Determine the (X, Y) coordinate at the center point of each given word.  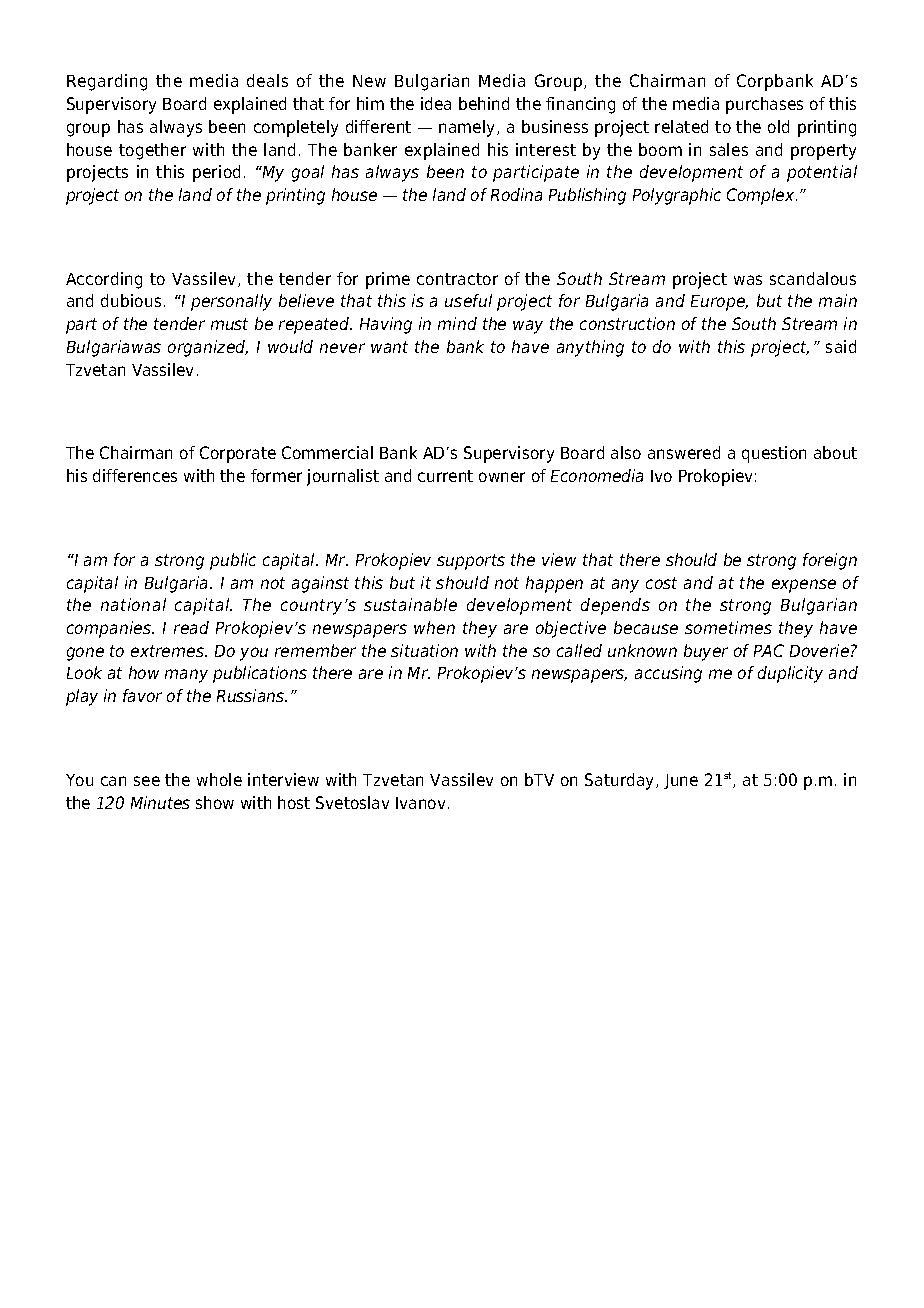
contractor (457, 279)
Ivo (661, 476)
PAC (769, 650)
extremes (168, 651)
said (841, 346)
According (104, 280)
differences (135, 475)
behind (484, 103)
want (389, 347)
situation (424, 650)
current (445, 476)
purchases (764, 105)
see (147, 781)
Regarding (107, 82)
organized (208, 348)
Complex (762, 196)
